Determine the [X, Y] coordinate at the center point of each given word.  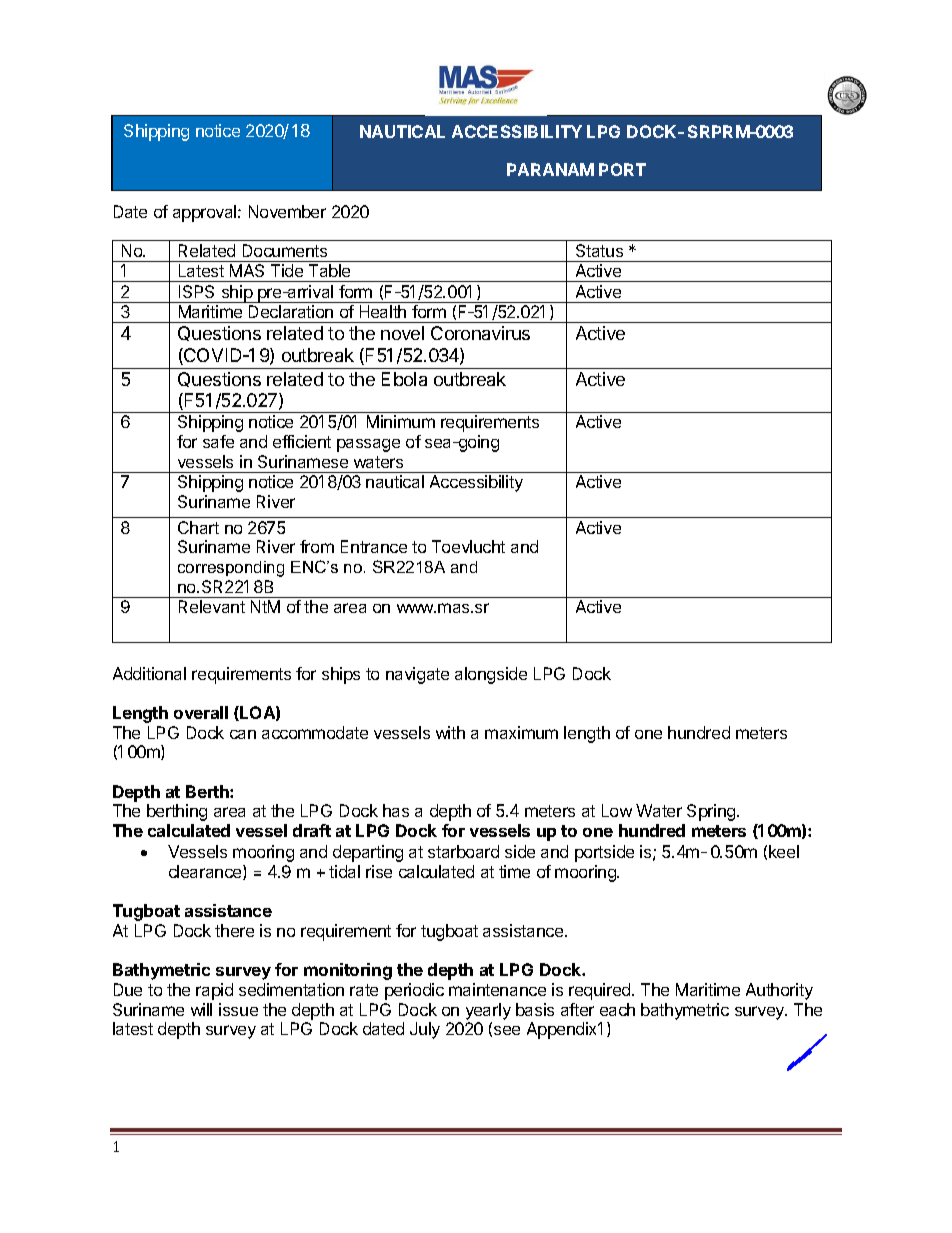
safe [218, 441]
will [201, 1009]
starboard [463, 851]
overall [201, 712]
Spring [712, 812]
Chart [198, 527]
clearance [206, 872]
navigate [417, 675]
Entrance [374, 546]
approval [206, 213]
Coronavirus [480, 333]
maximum [521, 732]
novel [402, 333]
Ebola [404, 379]
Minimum [401, 421]
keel [784, 851]
